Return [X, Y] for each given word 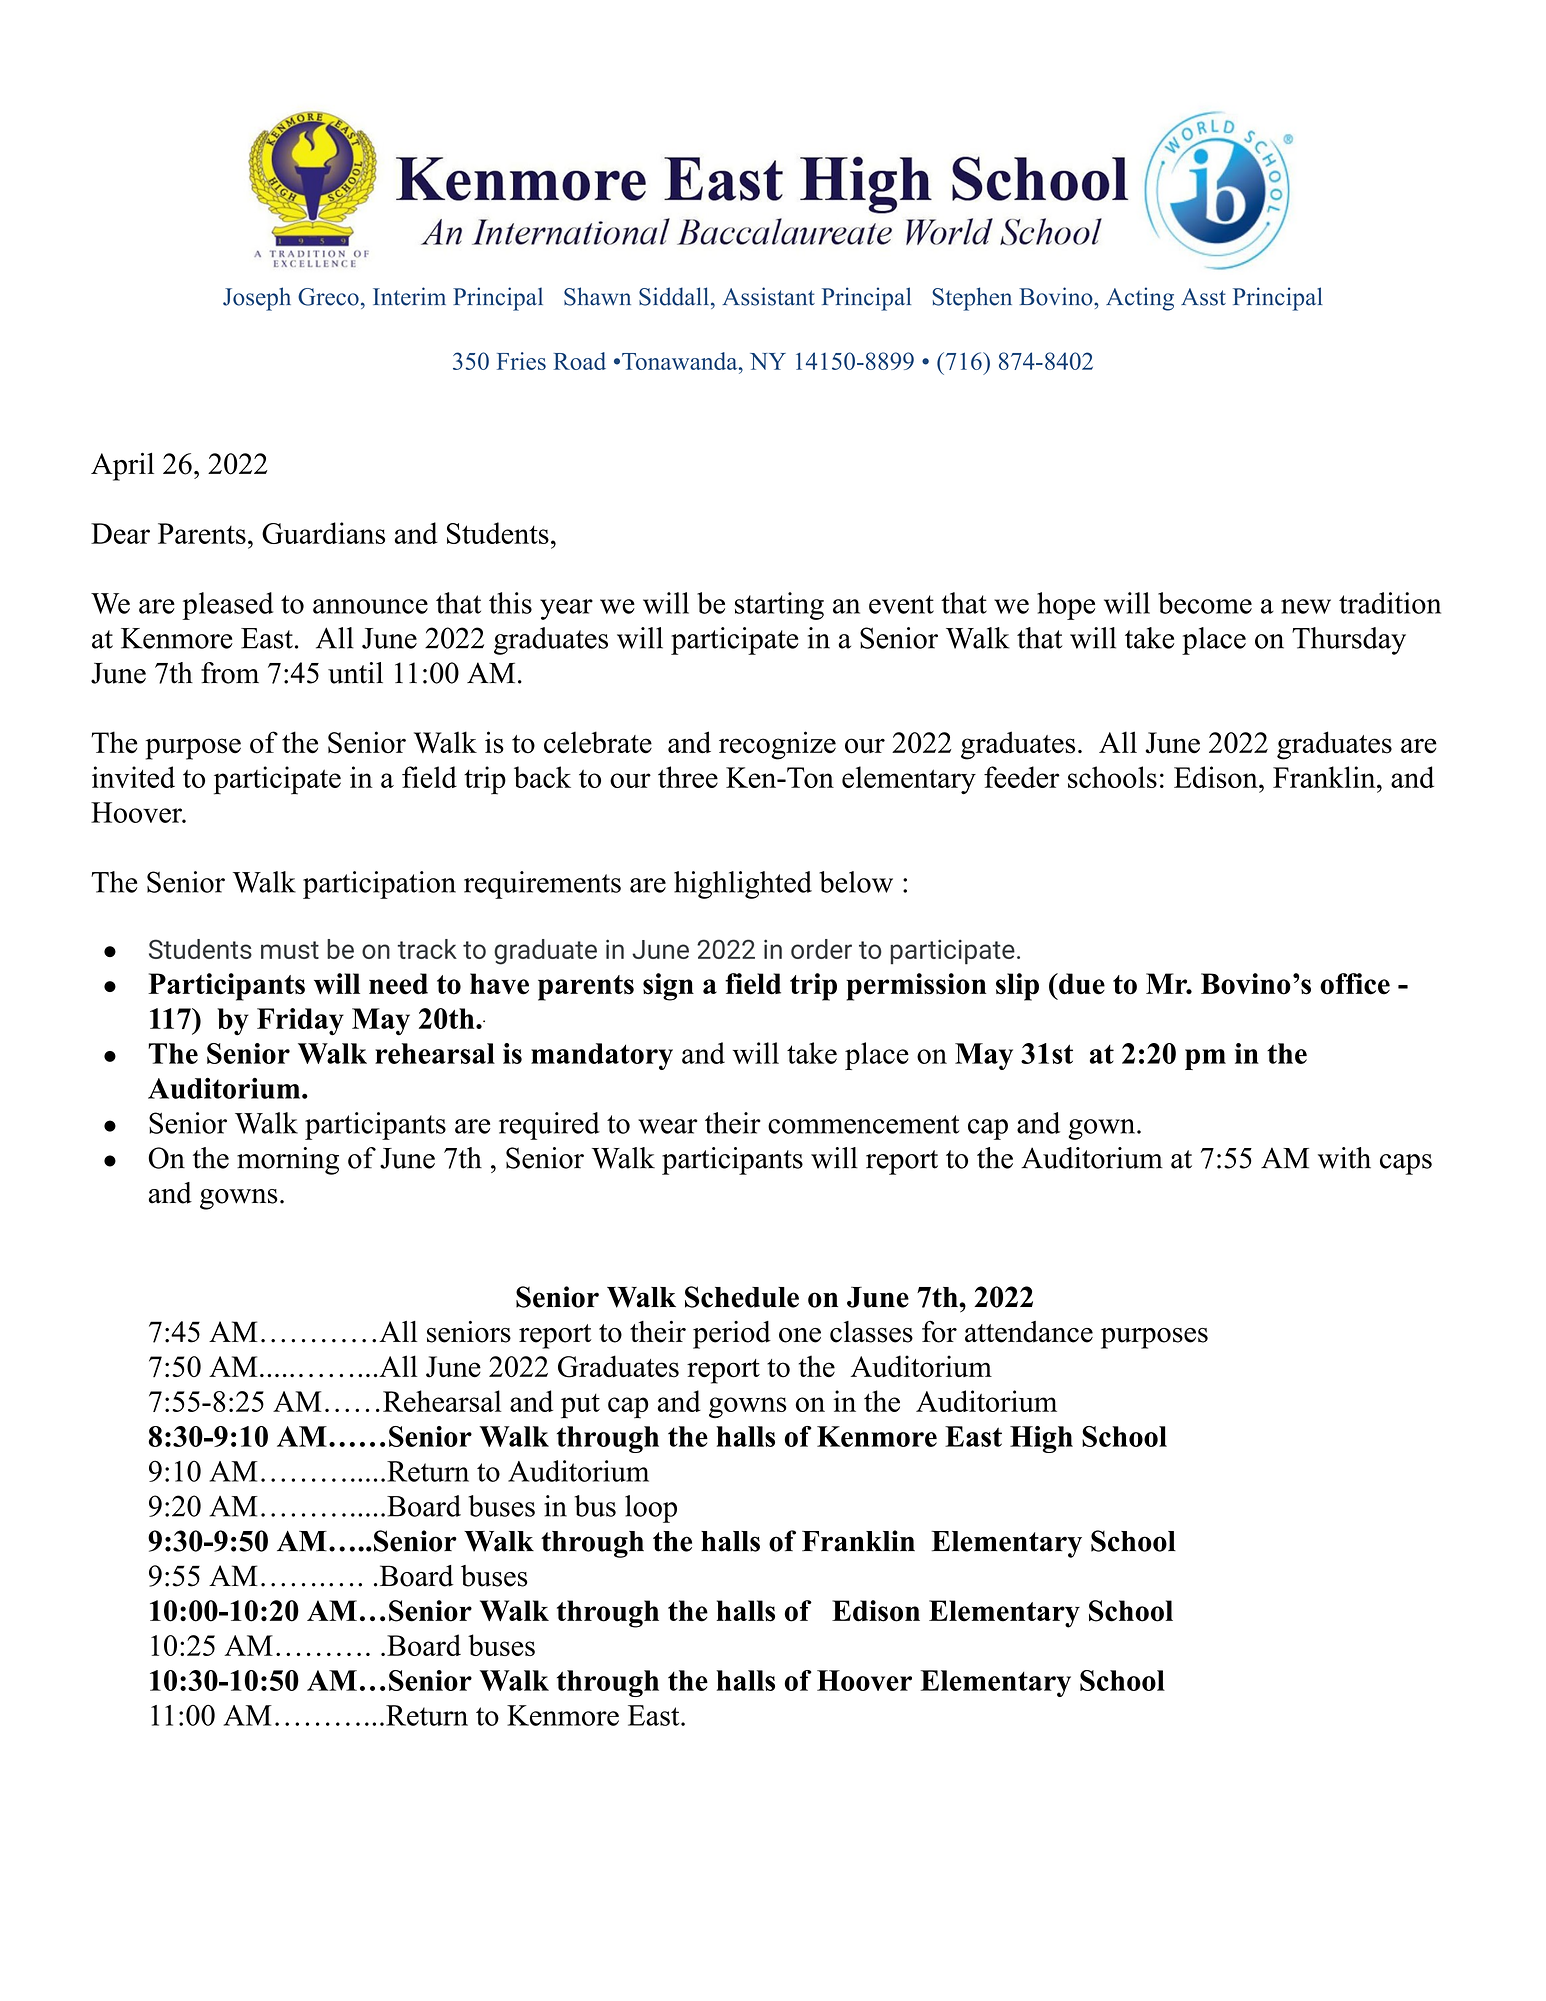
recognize [777, 745]
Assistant [768, 296]
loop [651, 1509]
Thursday [1349, 641]
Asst [1203, 297]
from [230, 673]
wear [668, 1126]
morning [288, 1161]
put [580, 1406]
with [1344, 1158]
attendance [1029, 1332]
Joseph [257, 299]
